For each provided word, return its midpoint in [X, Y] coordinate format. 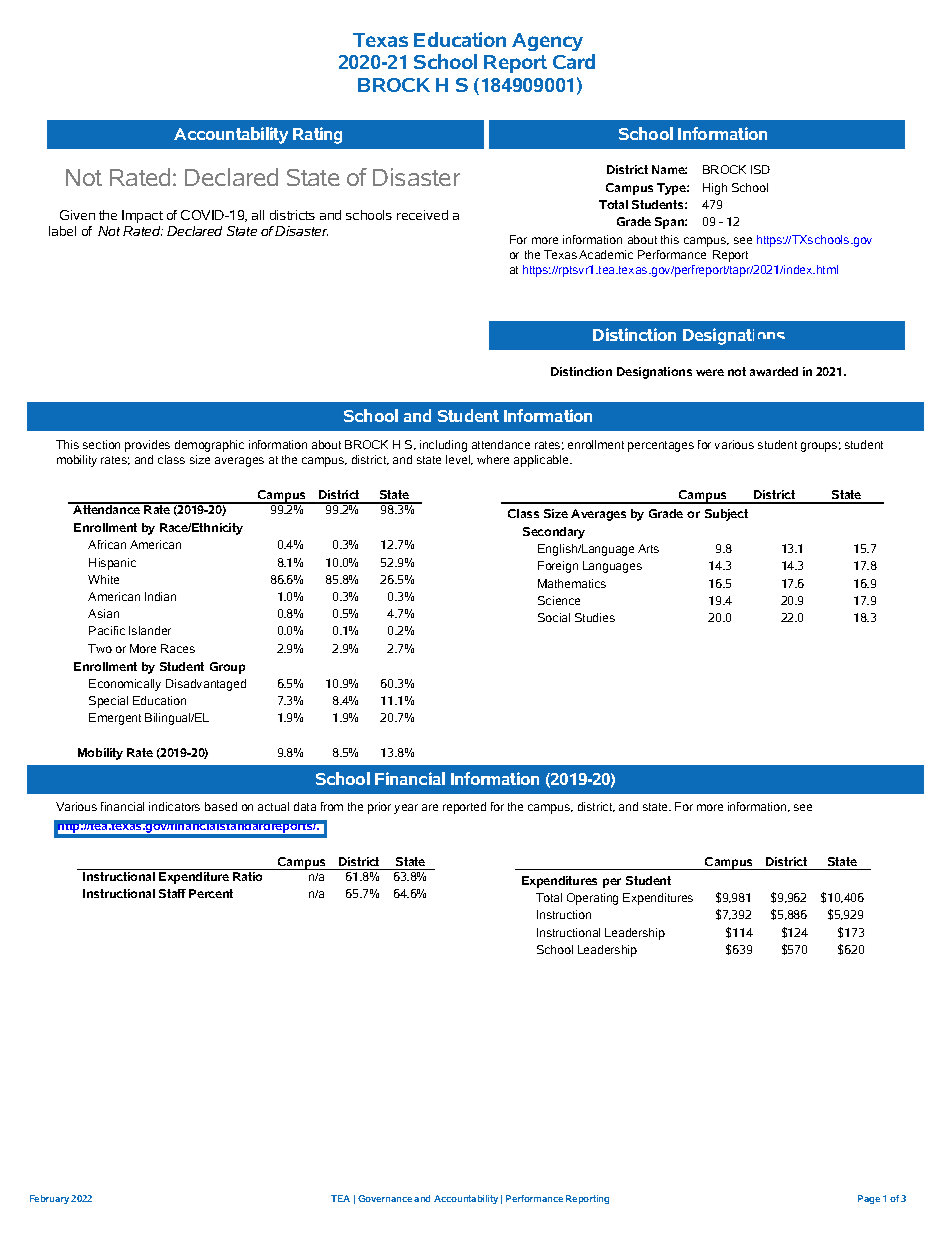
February [49, 1199]
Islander [150, 630]
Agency [547, 42]
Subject [726, 515]
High [715, 189]
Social [554, 617]
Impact [142, 216]
